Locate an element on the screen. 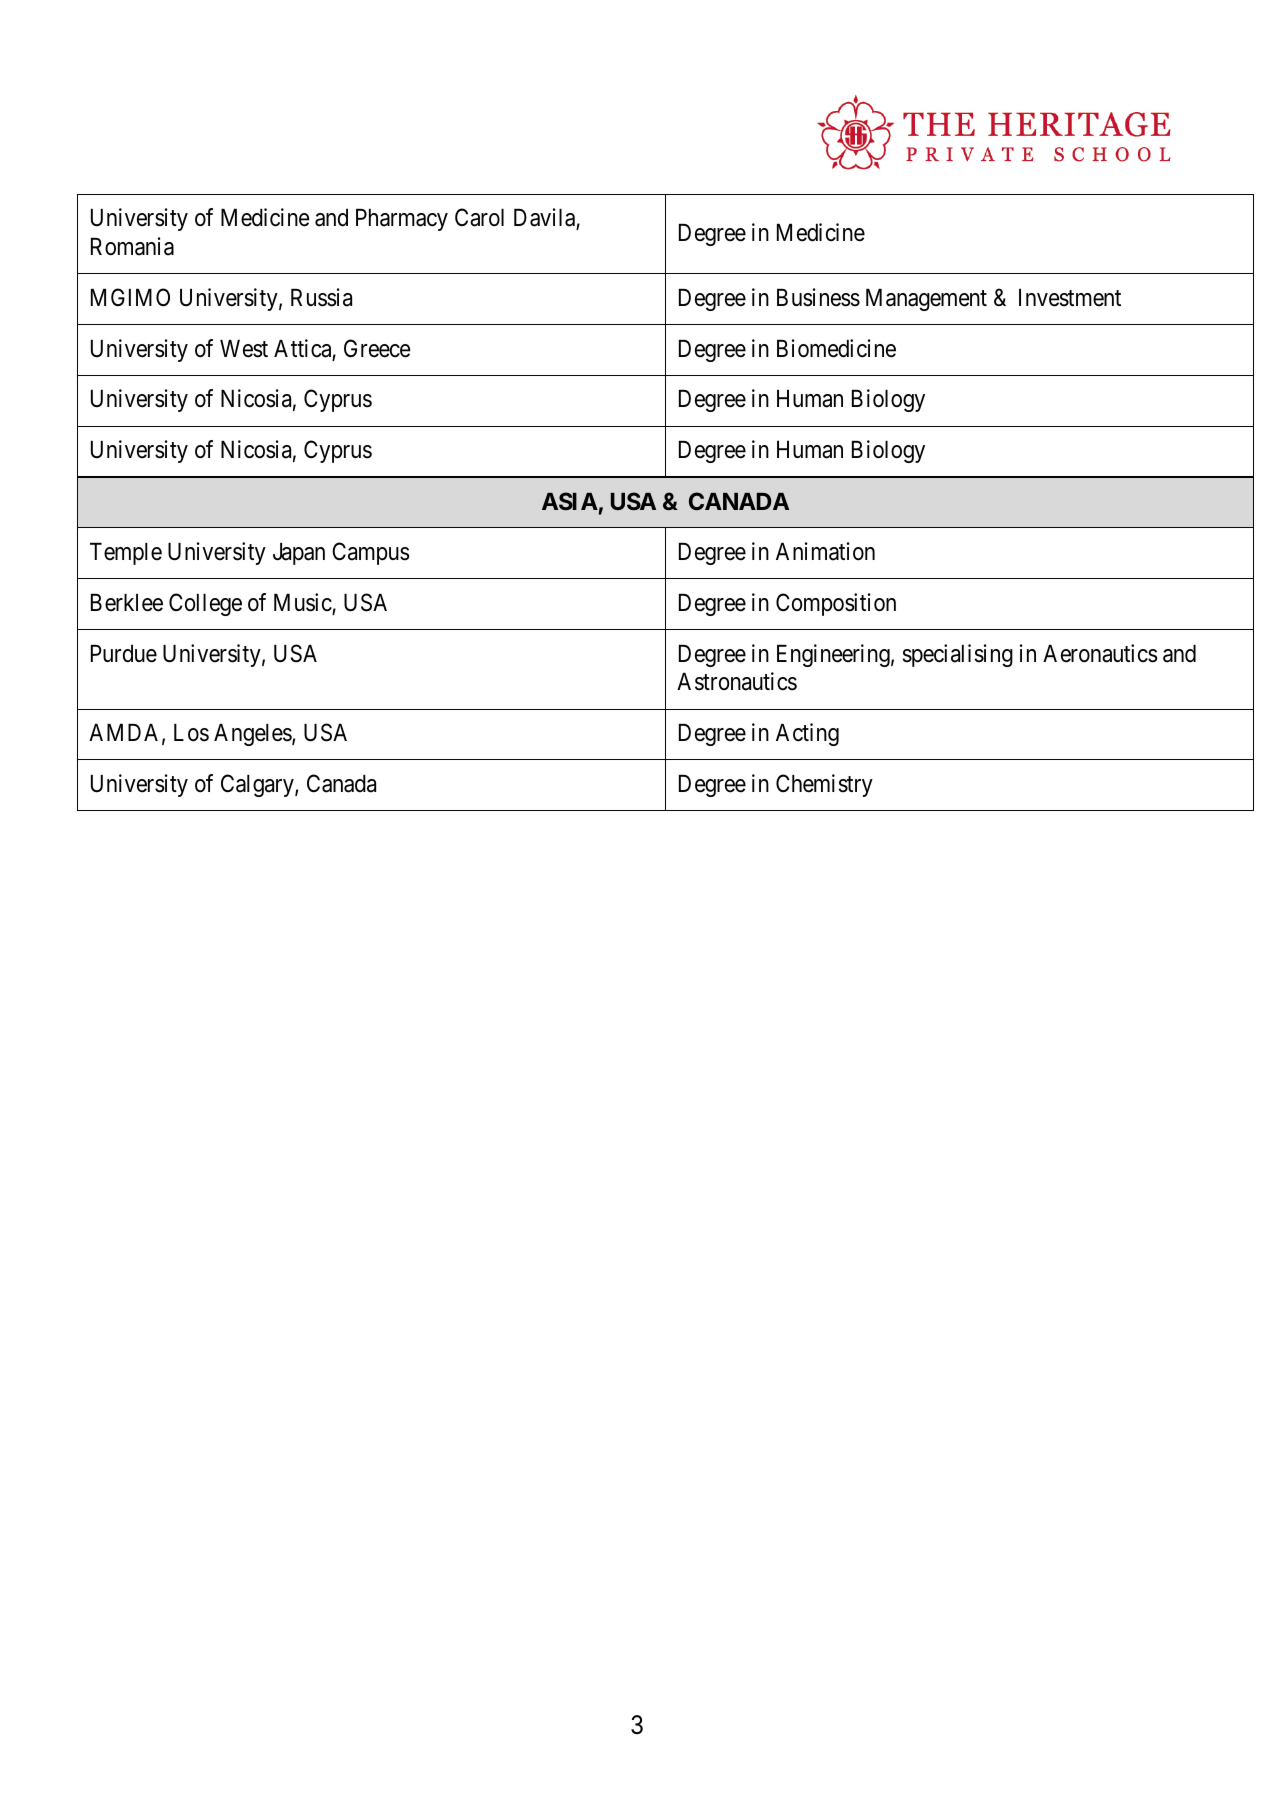  Los is located at coordinates (191, 733).
